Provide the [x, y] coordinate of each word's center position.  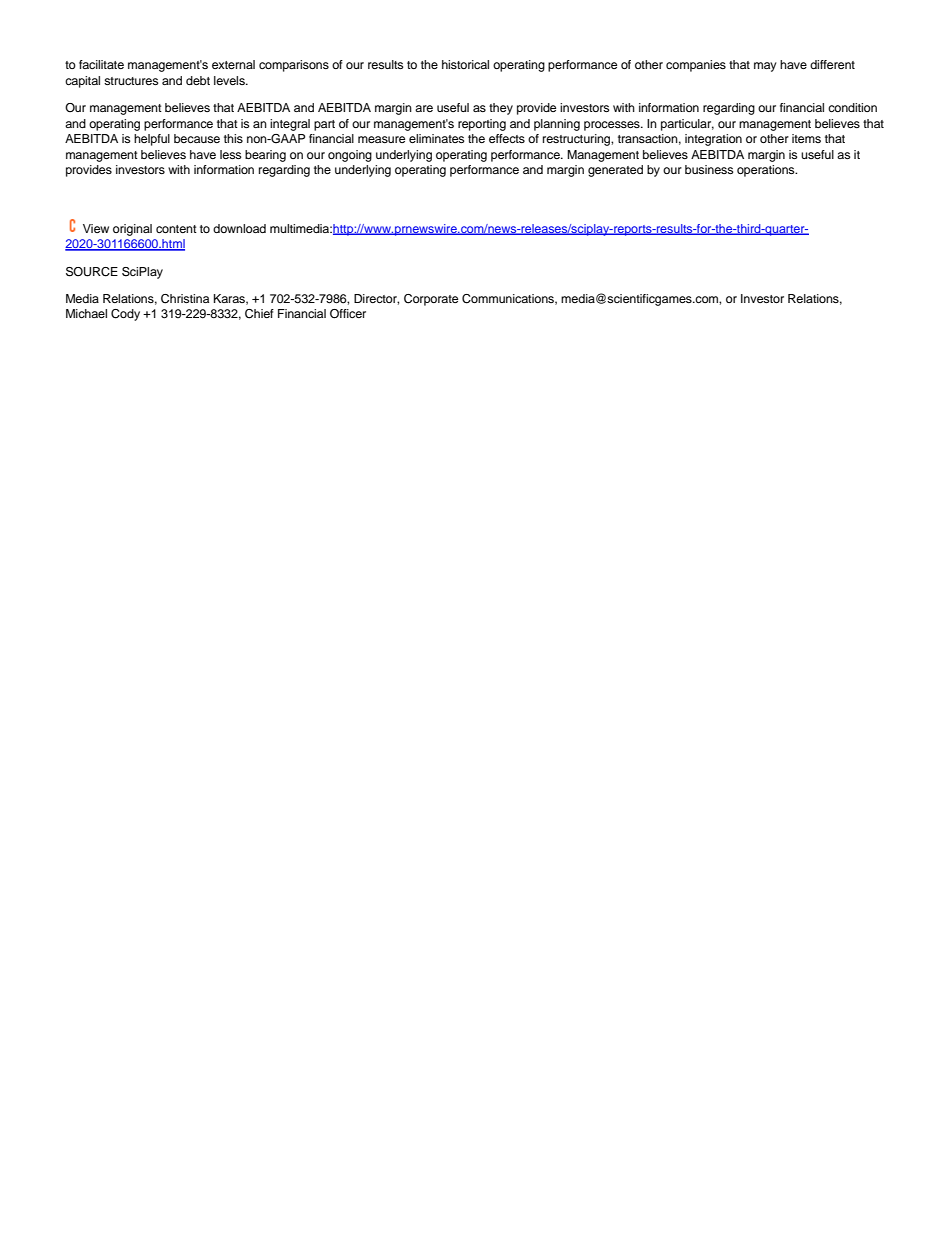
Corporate [431, 300]
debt [198, 80]
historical [465, 64]
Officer [348, 314]
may [765, 67]
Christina [185, 299]
